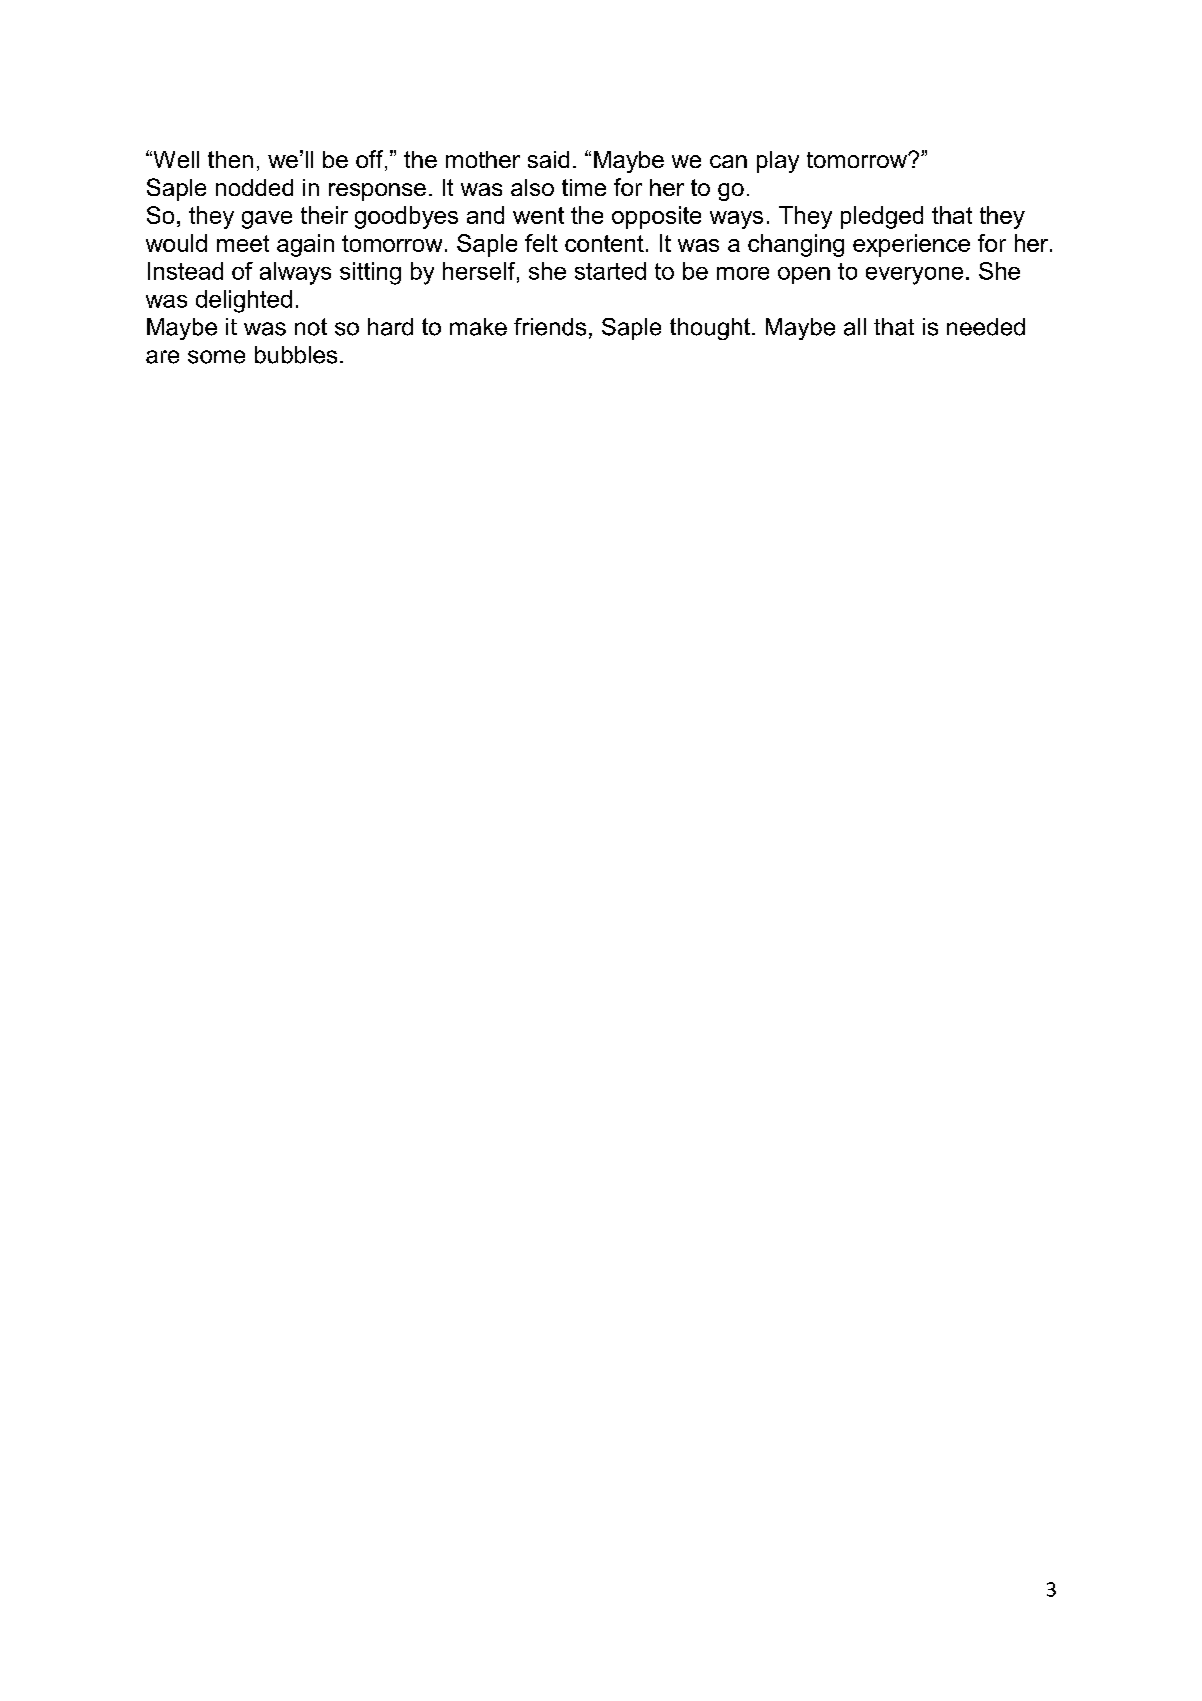 Image resolution: width=1202 pixels, height=1701 pixels. What do you see at coordinates (986, 327) in the page?
I see `needed` at bounding box center [986, 327].
